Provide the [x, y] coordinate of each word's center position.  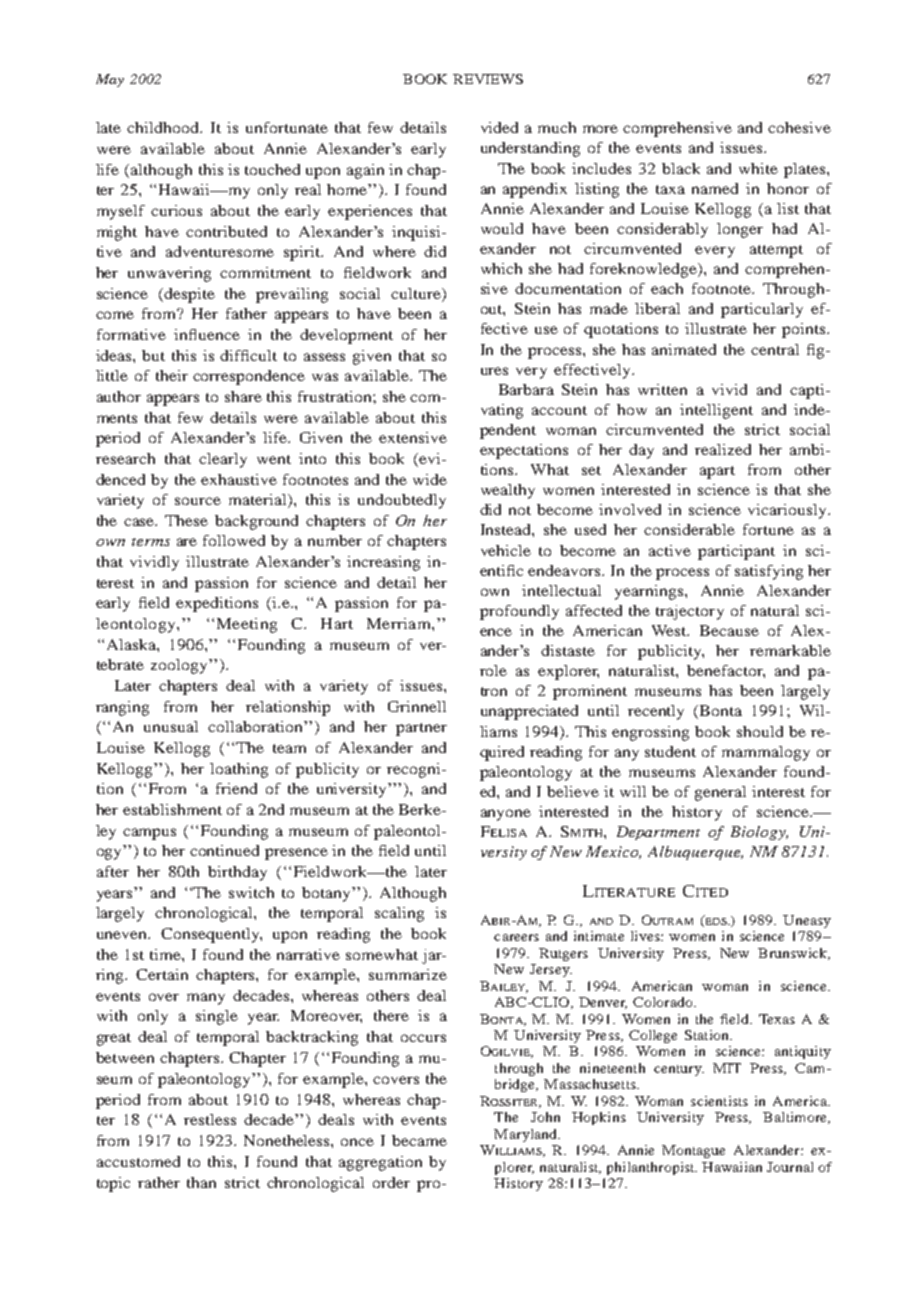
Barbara [526, 389]
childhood [164, 127]
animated [684, 349]
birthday [237, 873]
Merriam [400, 623]
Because [729, 630]
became [419, 1140]
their [172, 375]
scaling [399, 914]
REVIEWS [488, 79]
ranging [122, 708]
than [201, 1182]
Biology [759, 833]
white [758, 168]
